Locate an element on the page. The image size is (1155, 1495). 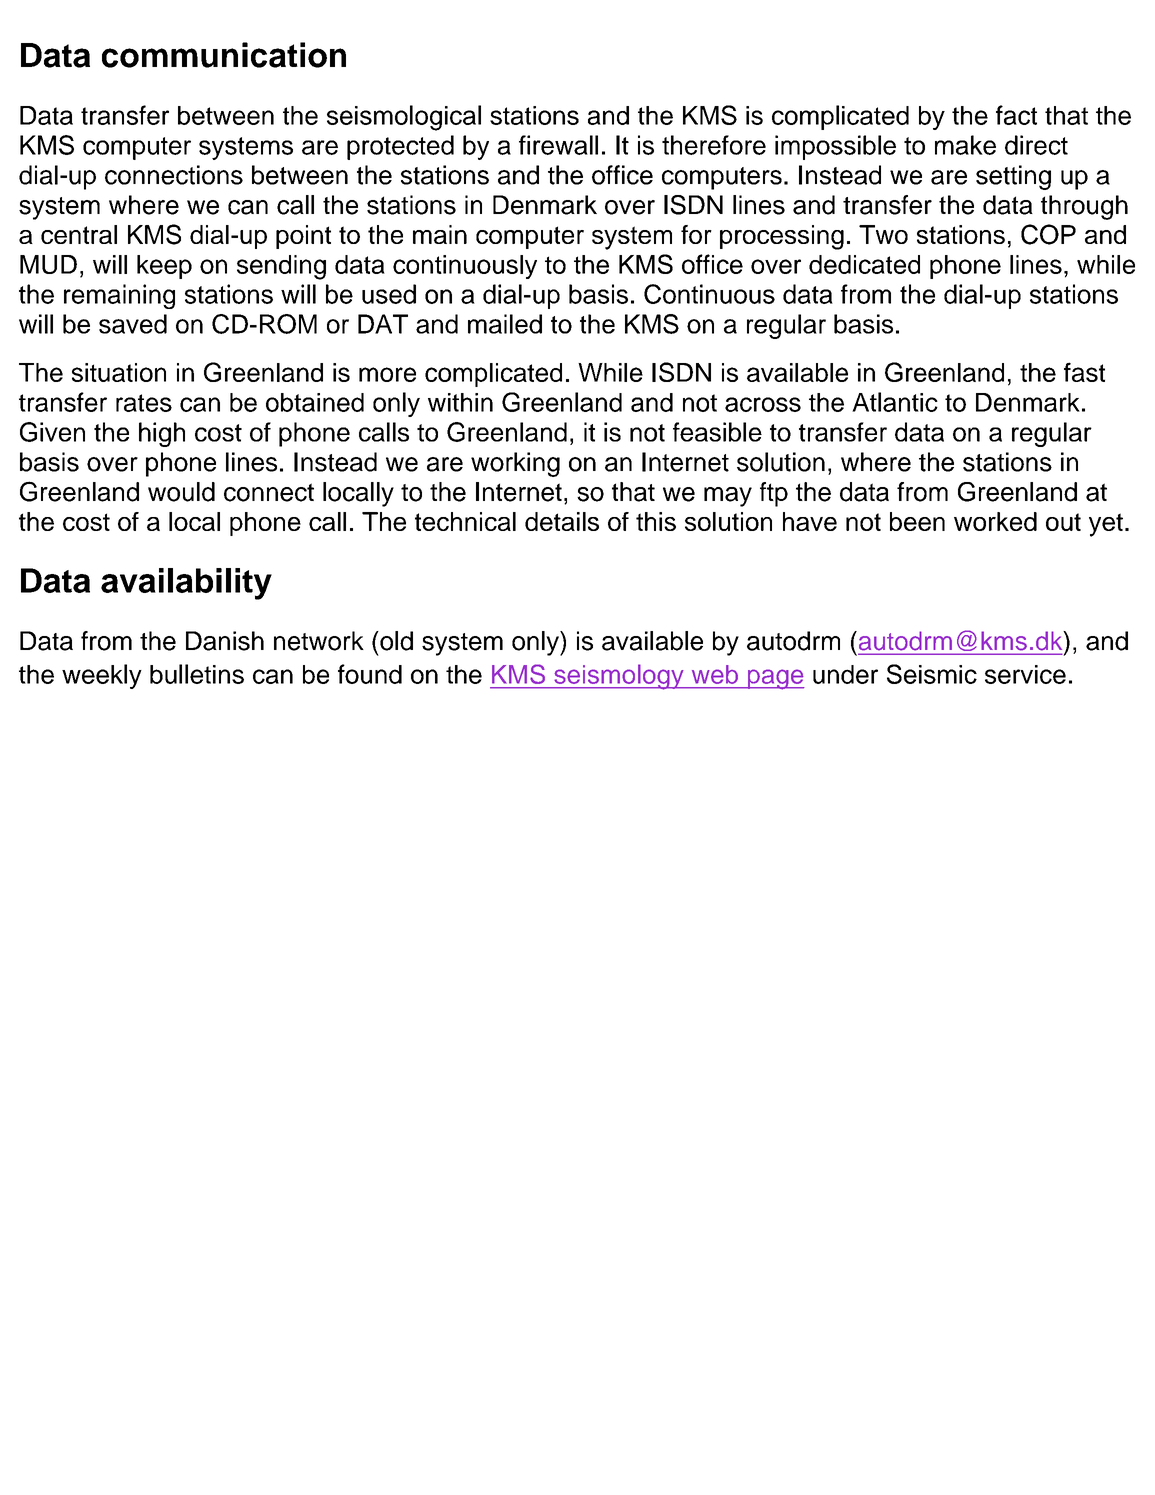
seismology is located at coordinates (619, 677).
